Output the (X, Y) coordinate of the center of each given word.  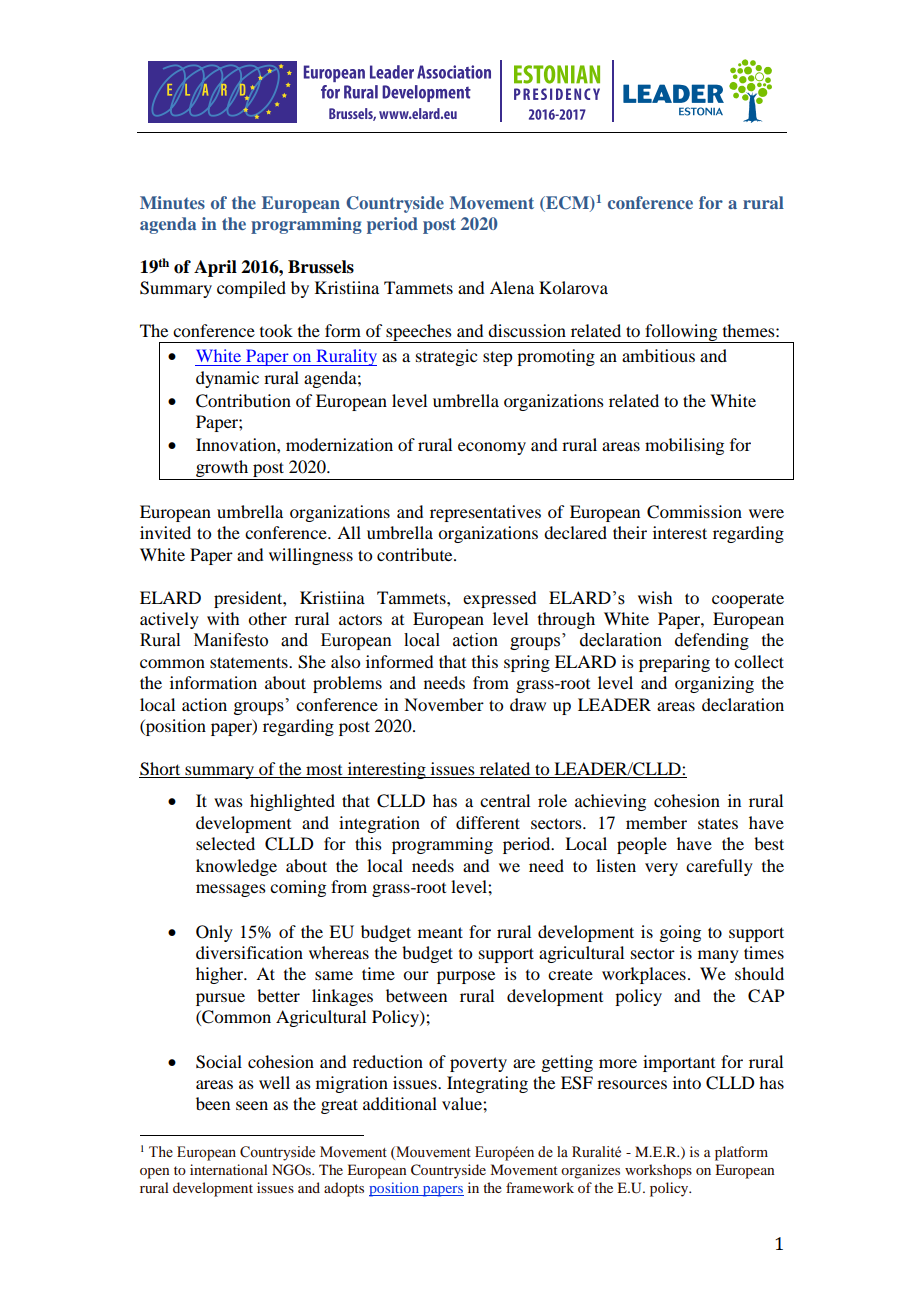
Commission (694, 512)
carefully (719, 867)
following (681, 333)
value (463, 1103)
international (229, 1169)
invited (165, 532)
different (488, 822)
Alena (512, 287)
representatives (485, 513)
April (215, 268)
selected (225, 843)
